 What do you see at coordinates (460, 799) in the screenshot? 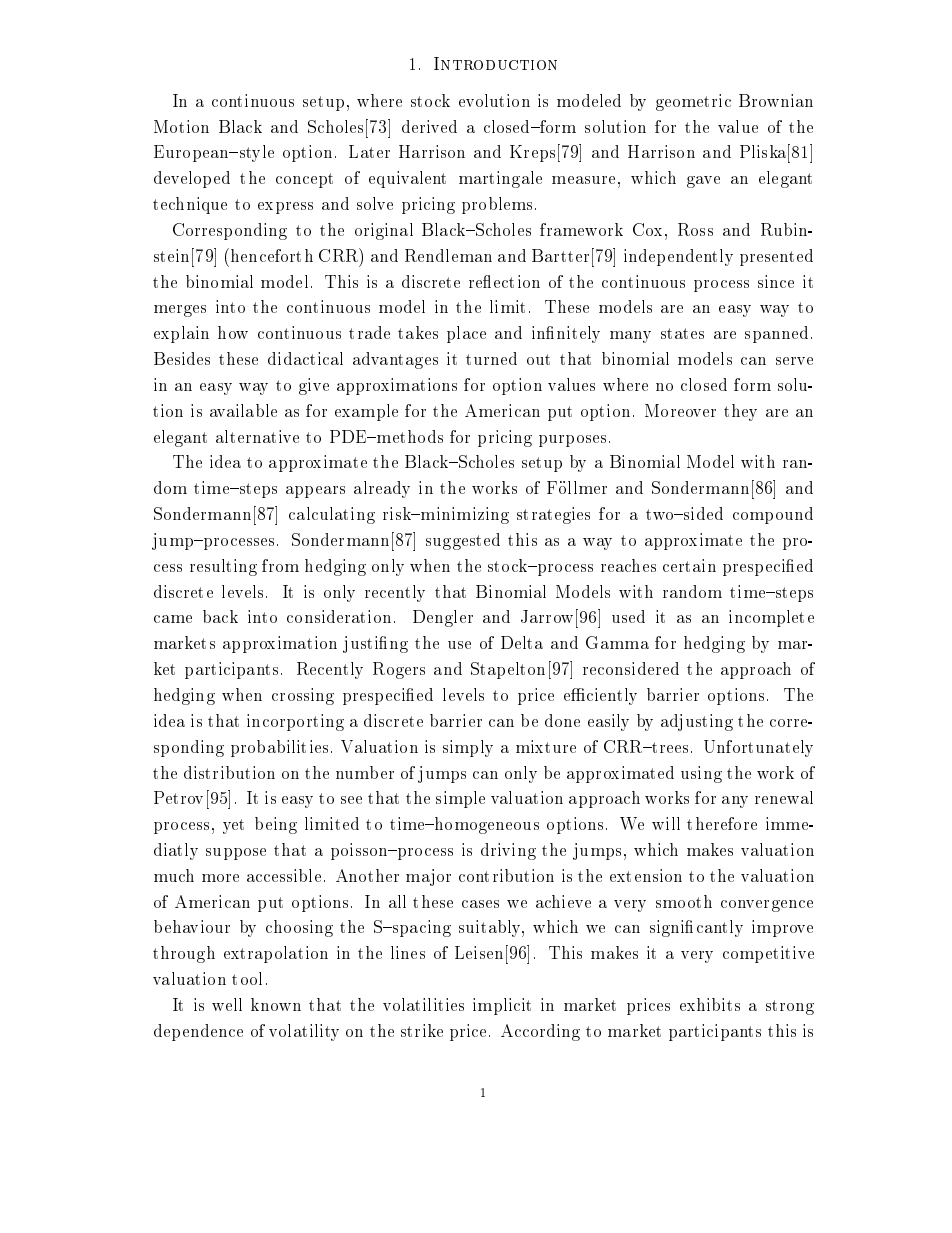
I see `simple` at bounding box center [460, 799].
